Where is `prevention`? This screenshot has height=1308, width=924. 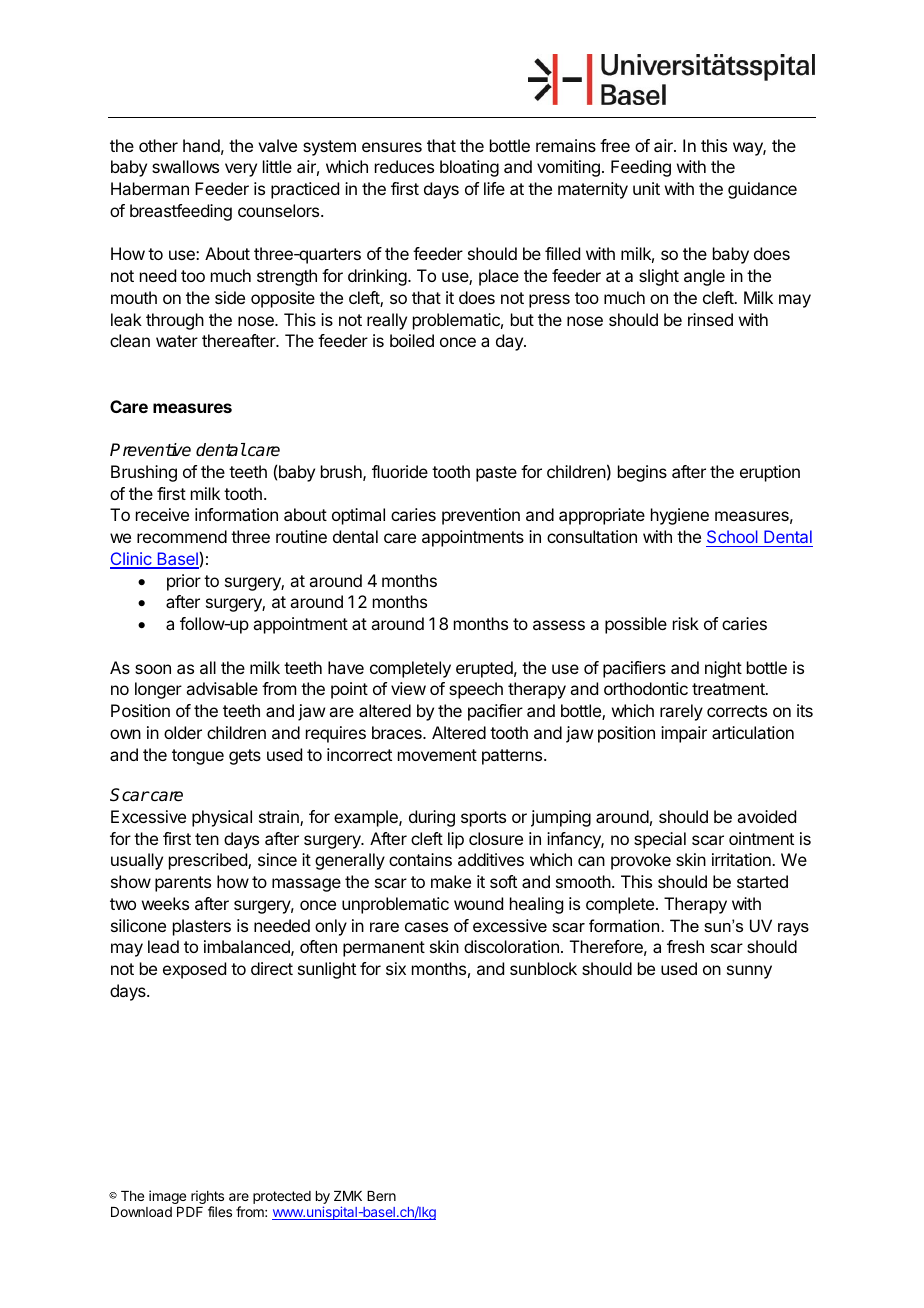 prevention is located at coordinates (481, 516).
